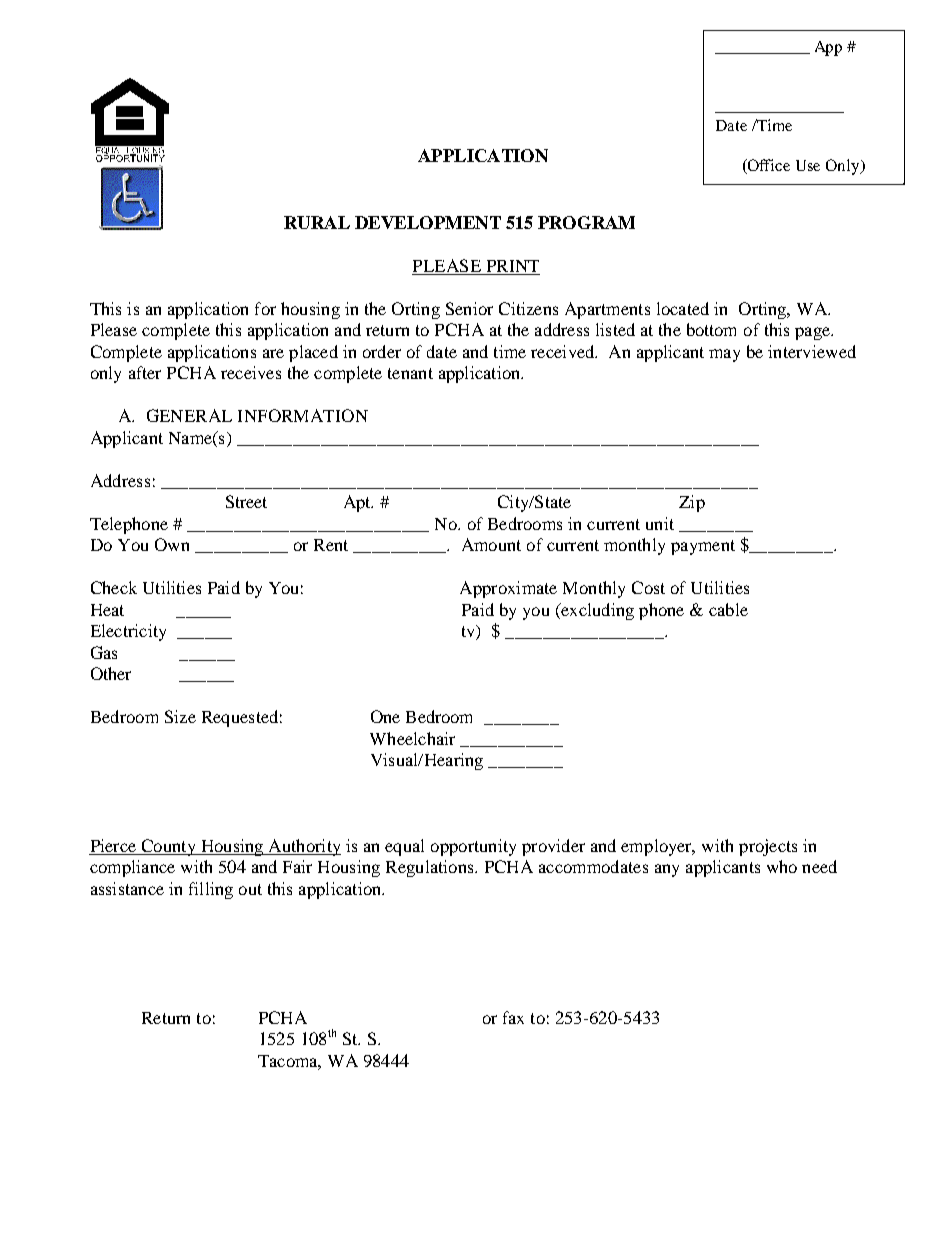 This screenshot has height=1233, width=952. I want to click on any, so click(667, 870).
